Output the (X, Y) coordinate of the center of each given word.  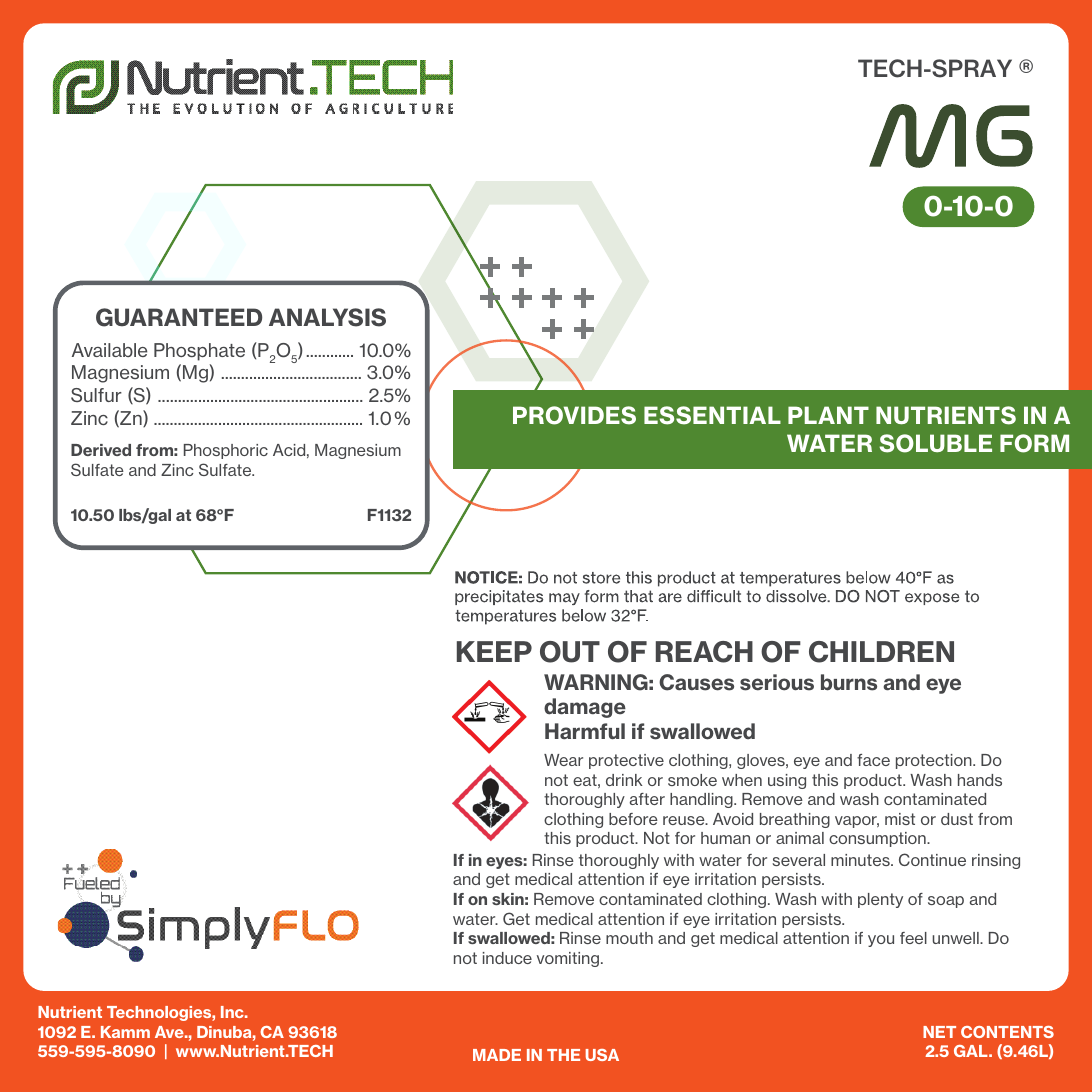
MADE (497, 1055)
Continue (932, 859)
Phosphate (199, 352)
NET (939, 1032)
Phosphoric (226, 451)
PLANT (828, 415)
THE (563, 1055)
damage (585, 708)
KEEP (494, 651)
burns (849, 682)
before (633, 819)
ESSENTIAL (712, 415)
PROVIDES (574, 415)
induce (507, 958)
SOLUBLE (936, 443)
